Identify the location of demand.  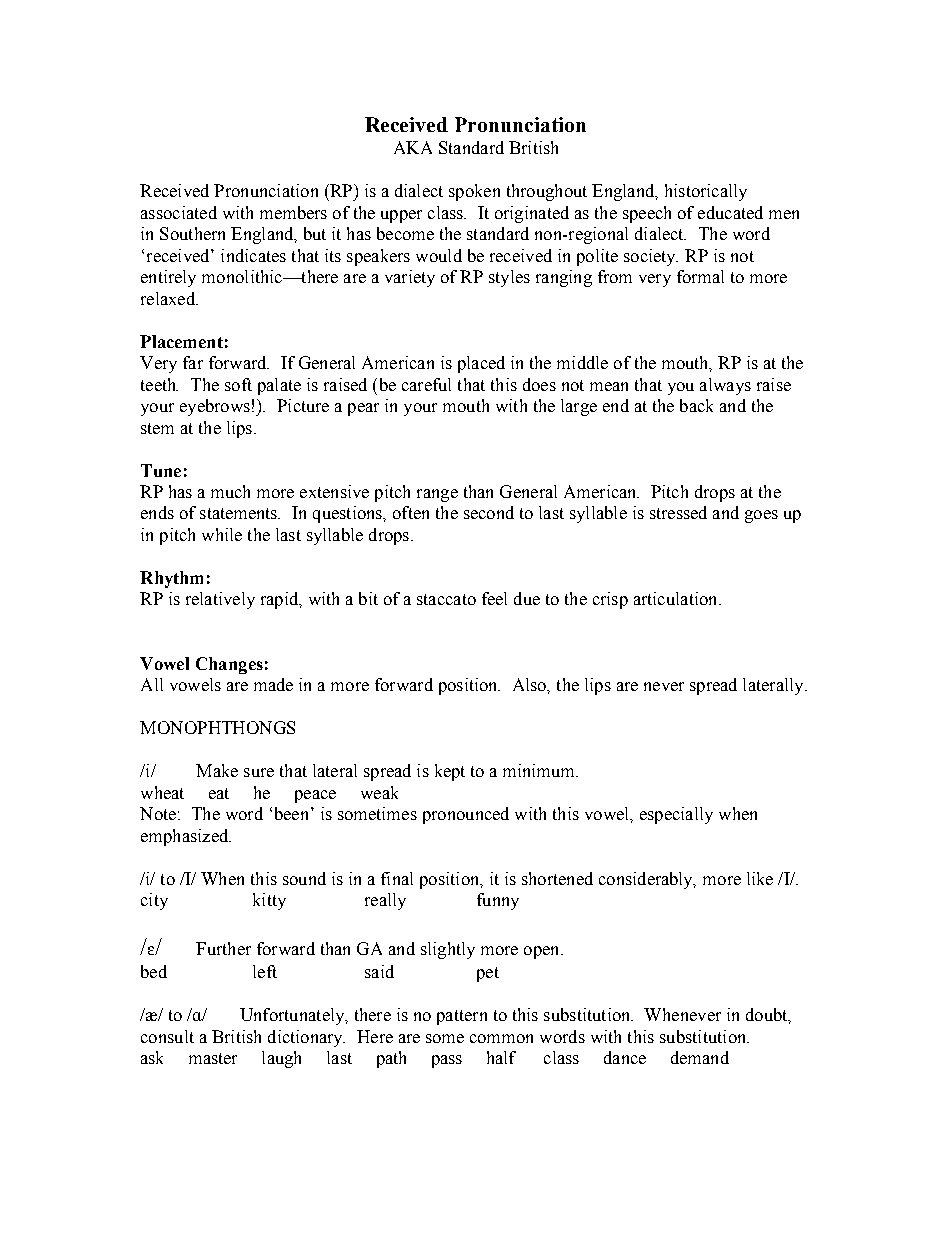
(700, 1057).
